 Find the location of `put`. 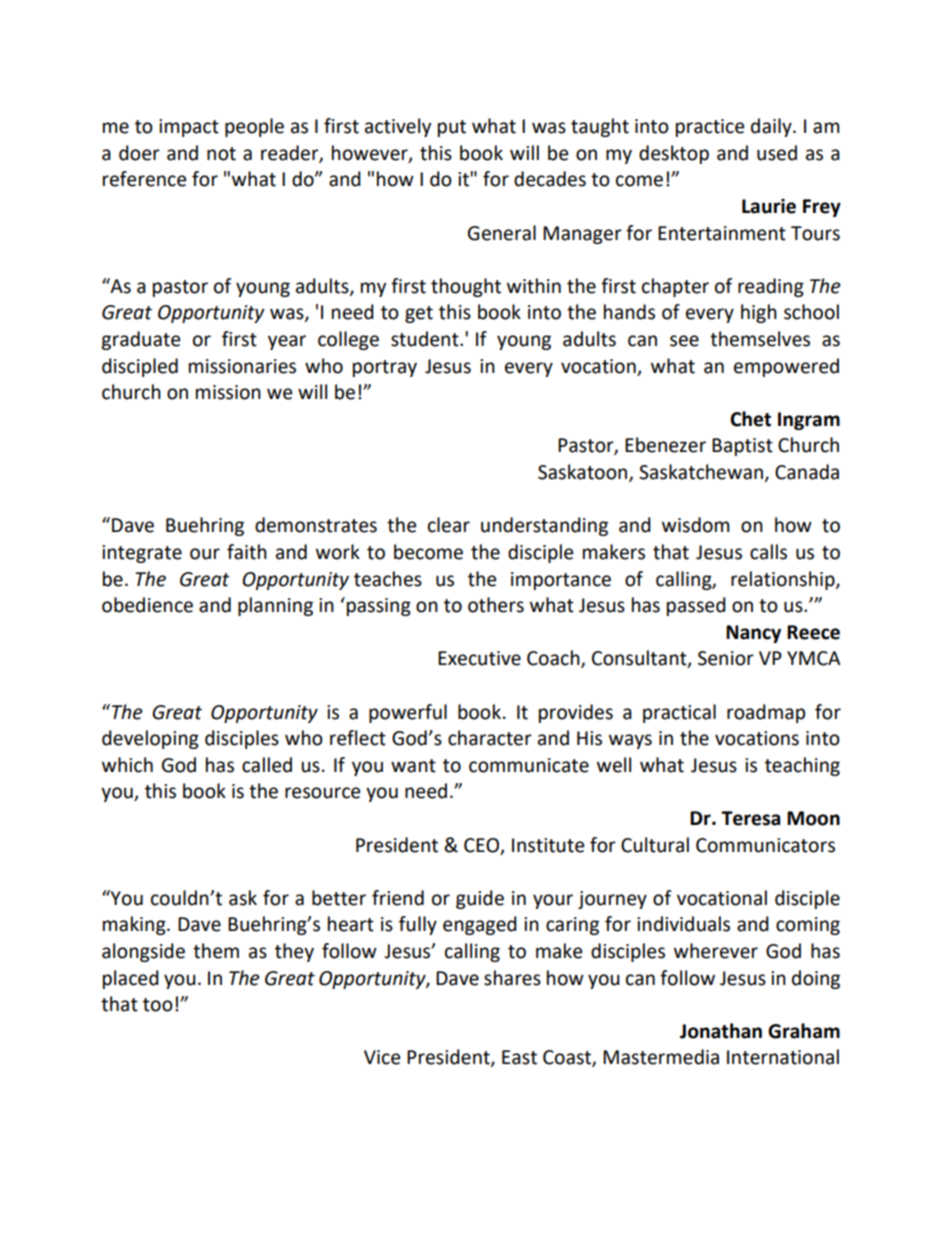

put is located at coordinates (452, 128).
